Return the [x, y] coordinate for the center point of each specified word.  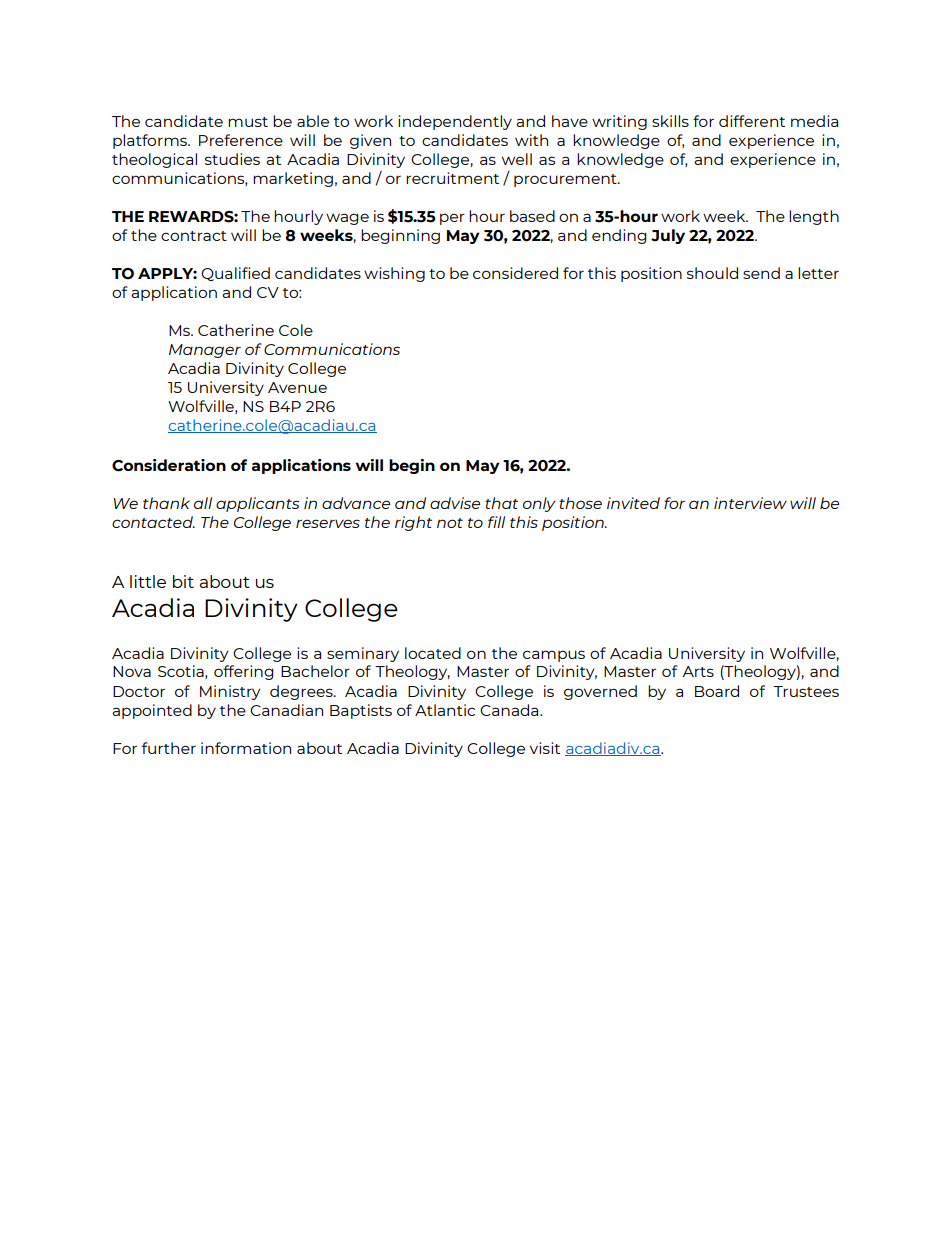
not [450, 523]
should [712, 273]
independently [455, 122]
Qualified [235, 274]
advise [455, 503]
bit [183, 581]
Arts [698, 671]
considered [515, 273]
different [752, 121]
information [246, 748]
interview [750, 503]
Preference [241, 140]
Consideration [169, 465]
